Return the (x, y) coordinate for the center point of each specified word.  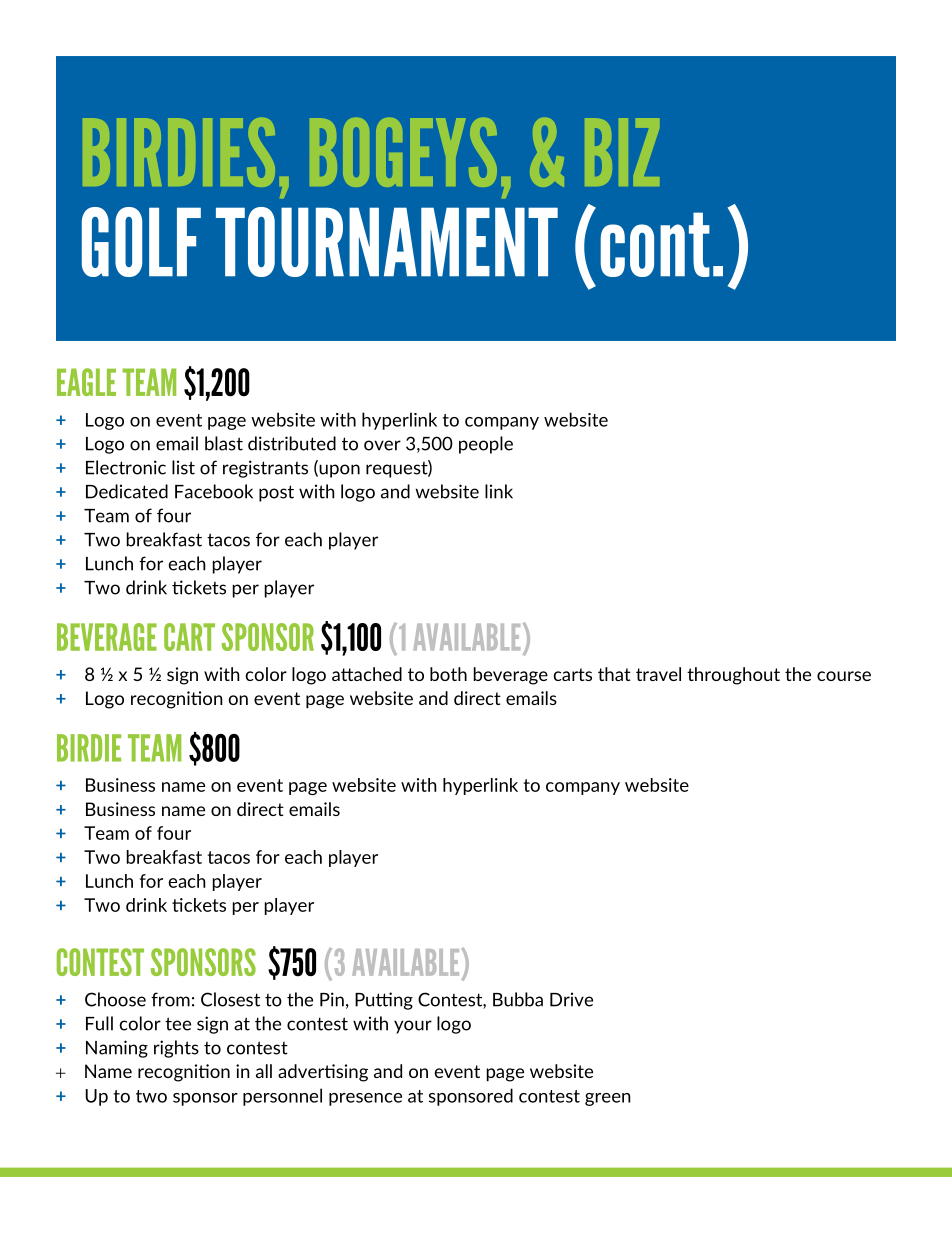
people (486, 445)
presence (365, 1099)
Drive (571, 999)
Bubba (518, 999)
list (183, 467)
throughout (733, 676)
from (170, 999)
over (382, 445)
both (448, 674)
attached (367, 674)
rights (176, 1049)
